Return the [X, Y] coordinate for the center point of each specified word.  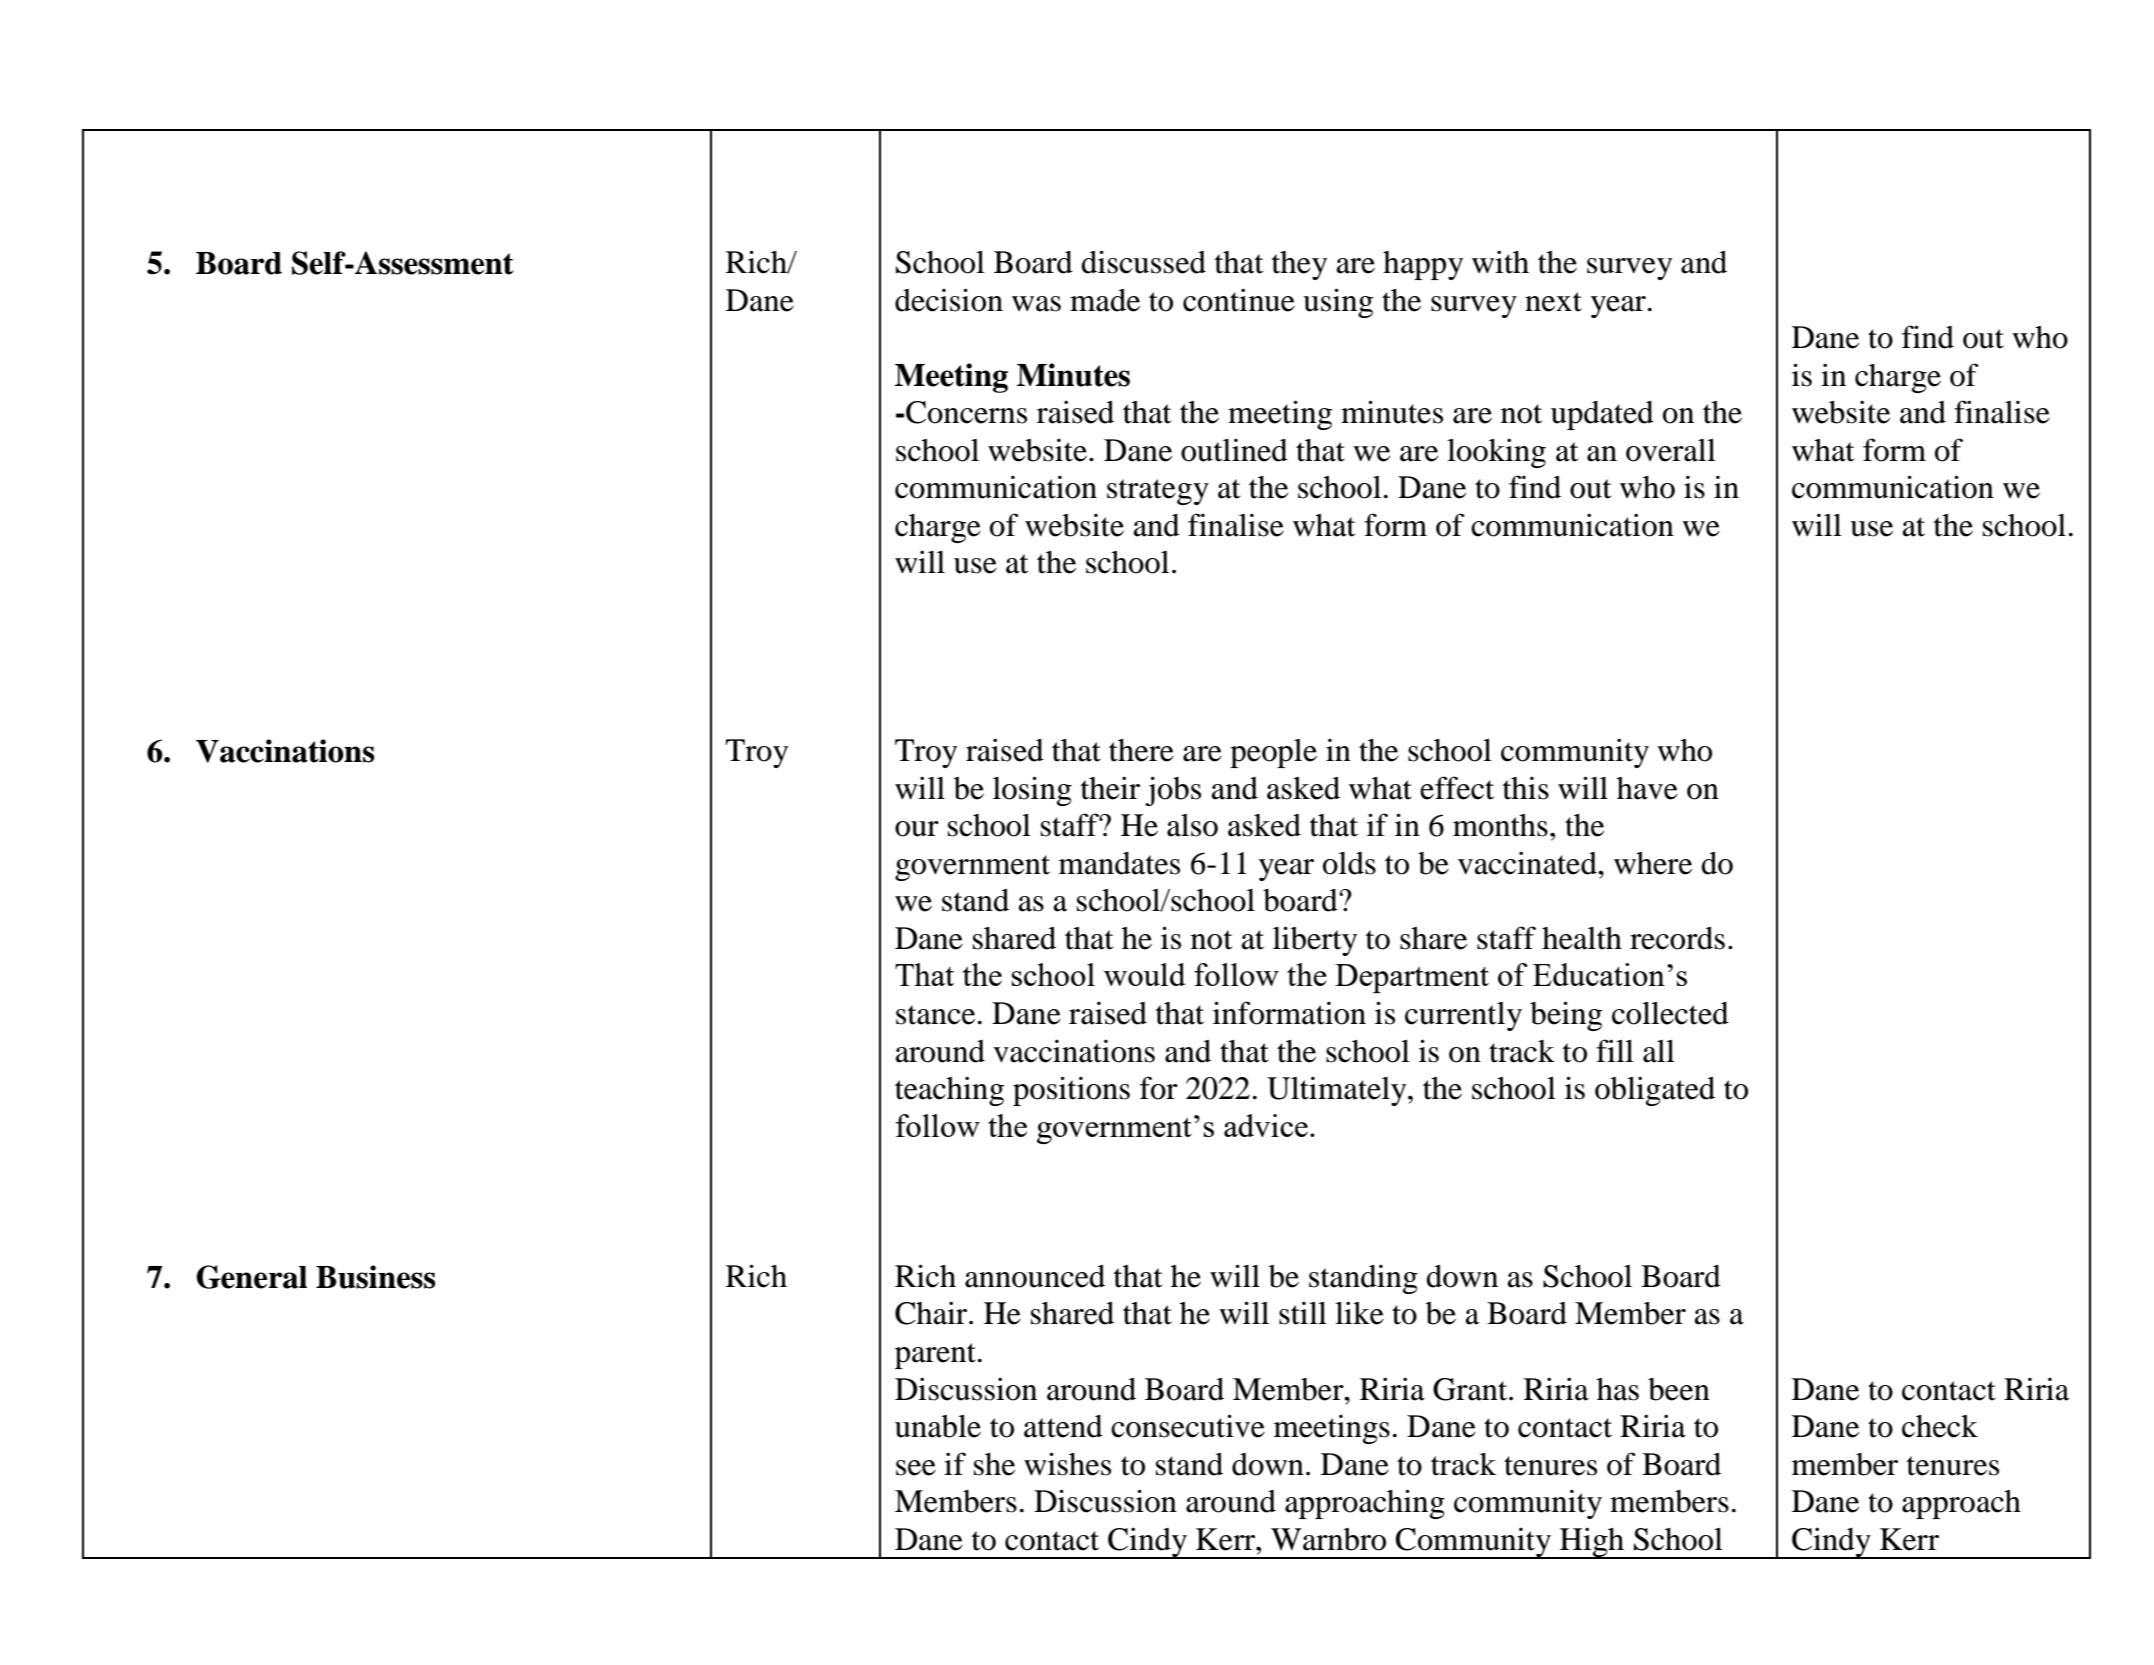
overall [1671, 450]
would [1144, 974]
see [916, 1468]
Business [376, 1277]
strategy [1158, 492]
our [917, 829]
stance [935, 1015]
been [1679, 1389]
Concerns [966, 412]
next [1553, 302]
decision [949, 300]
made [1105, 300]
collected [1670, 1013]
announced [1035, 1276]
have [1647, 788]
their [1110, 788]
